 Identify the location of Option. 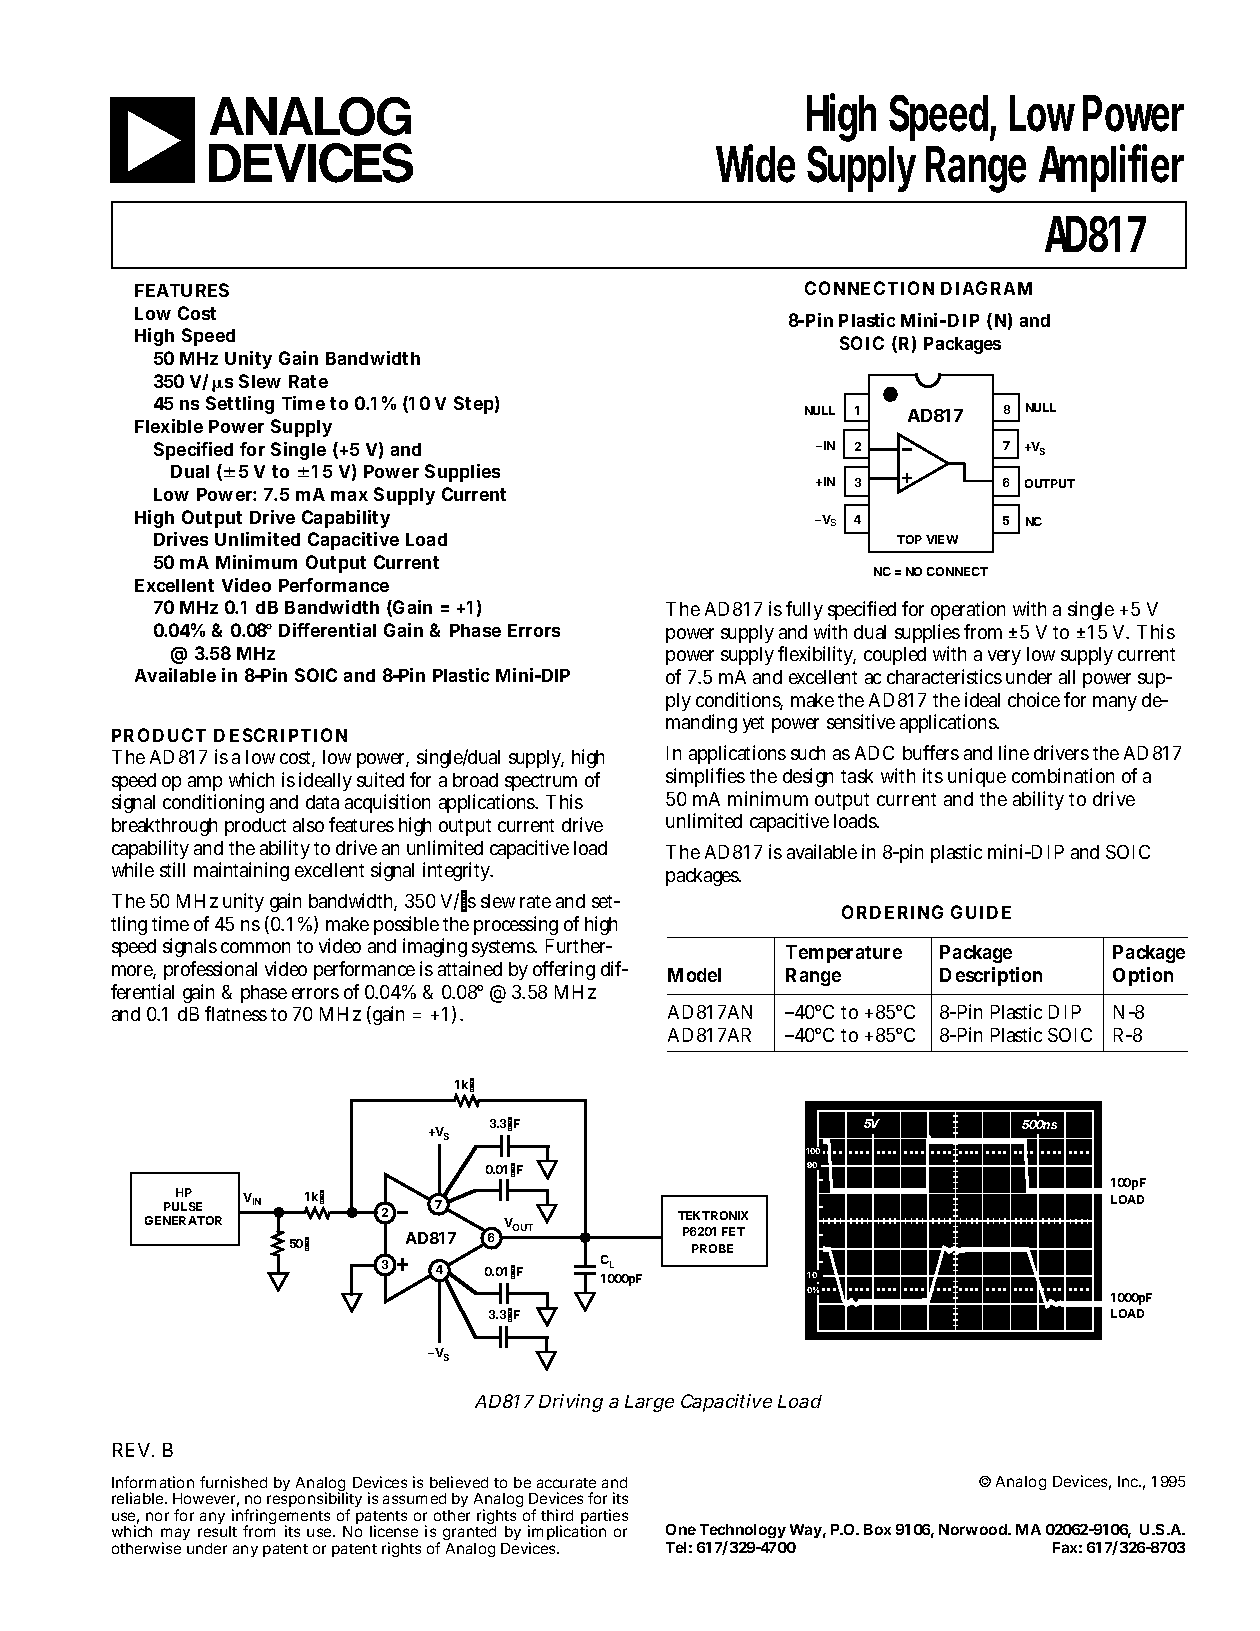
(1143, 976).
